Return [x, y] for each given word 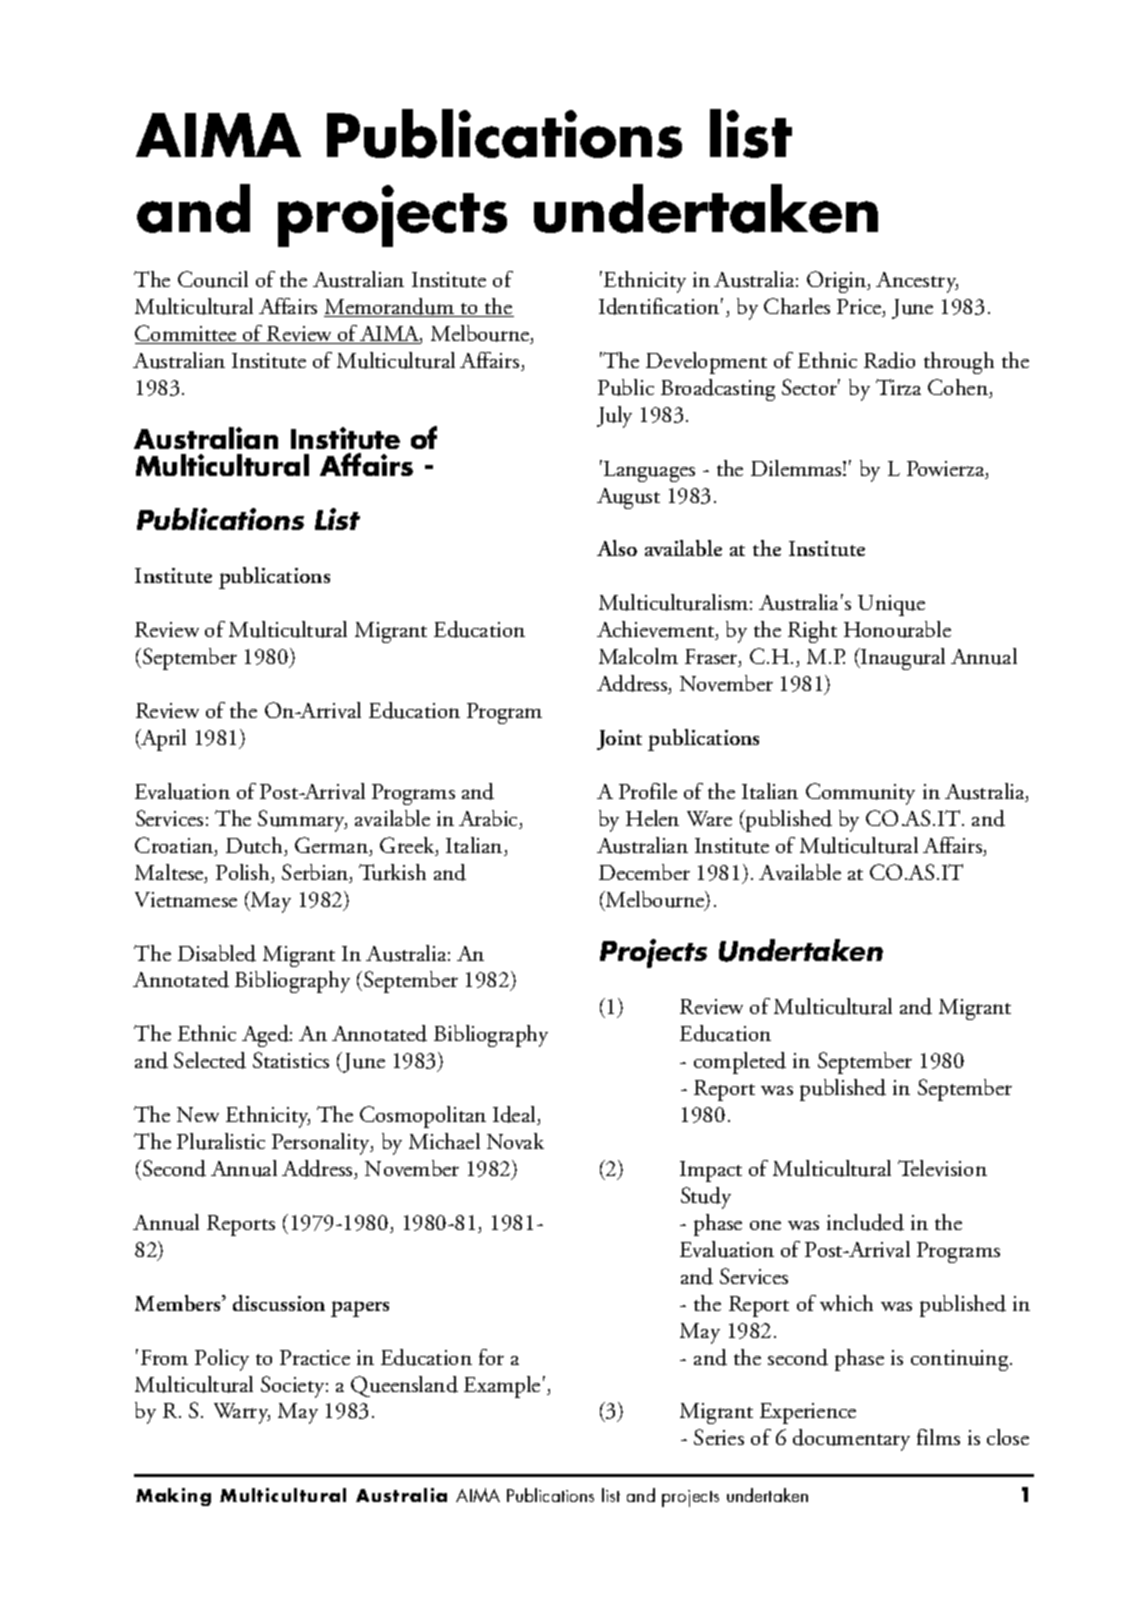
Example [502, 1387]
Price [860, 308]
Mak [157, 1495]
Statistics [291, 1060]
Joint [619, 740]
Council [213, 279]
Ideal [515, 1115]
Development [706, 363]
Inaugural [902, 659]
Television [942, 1168]
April [162, 740]
